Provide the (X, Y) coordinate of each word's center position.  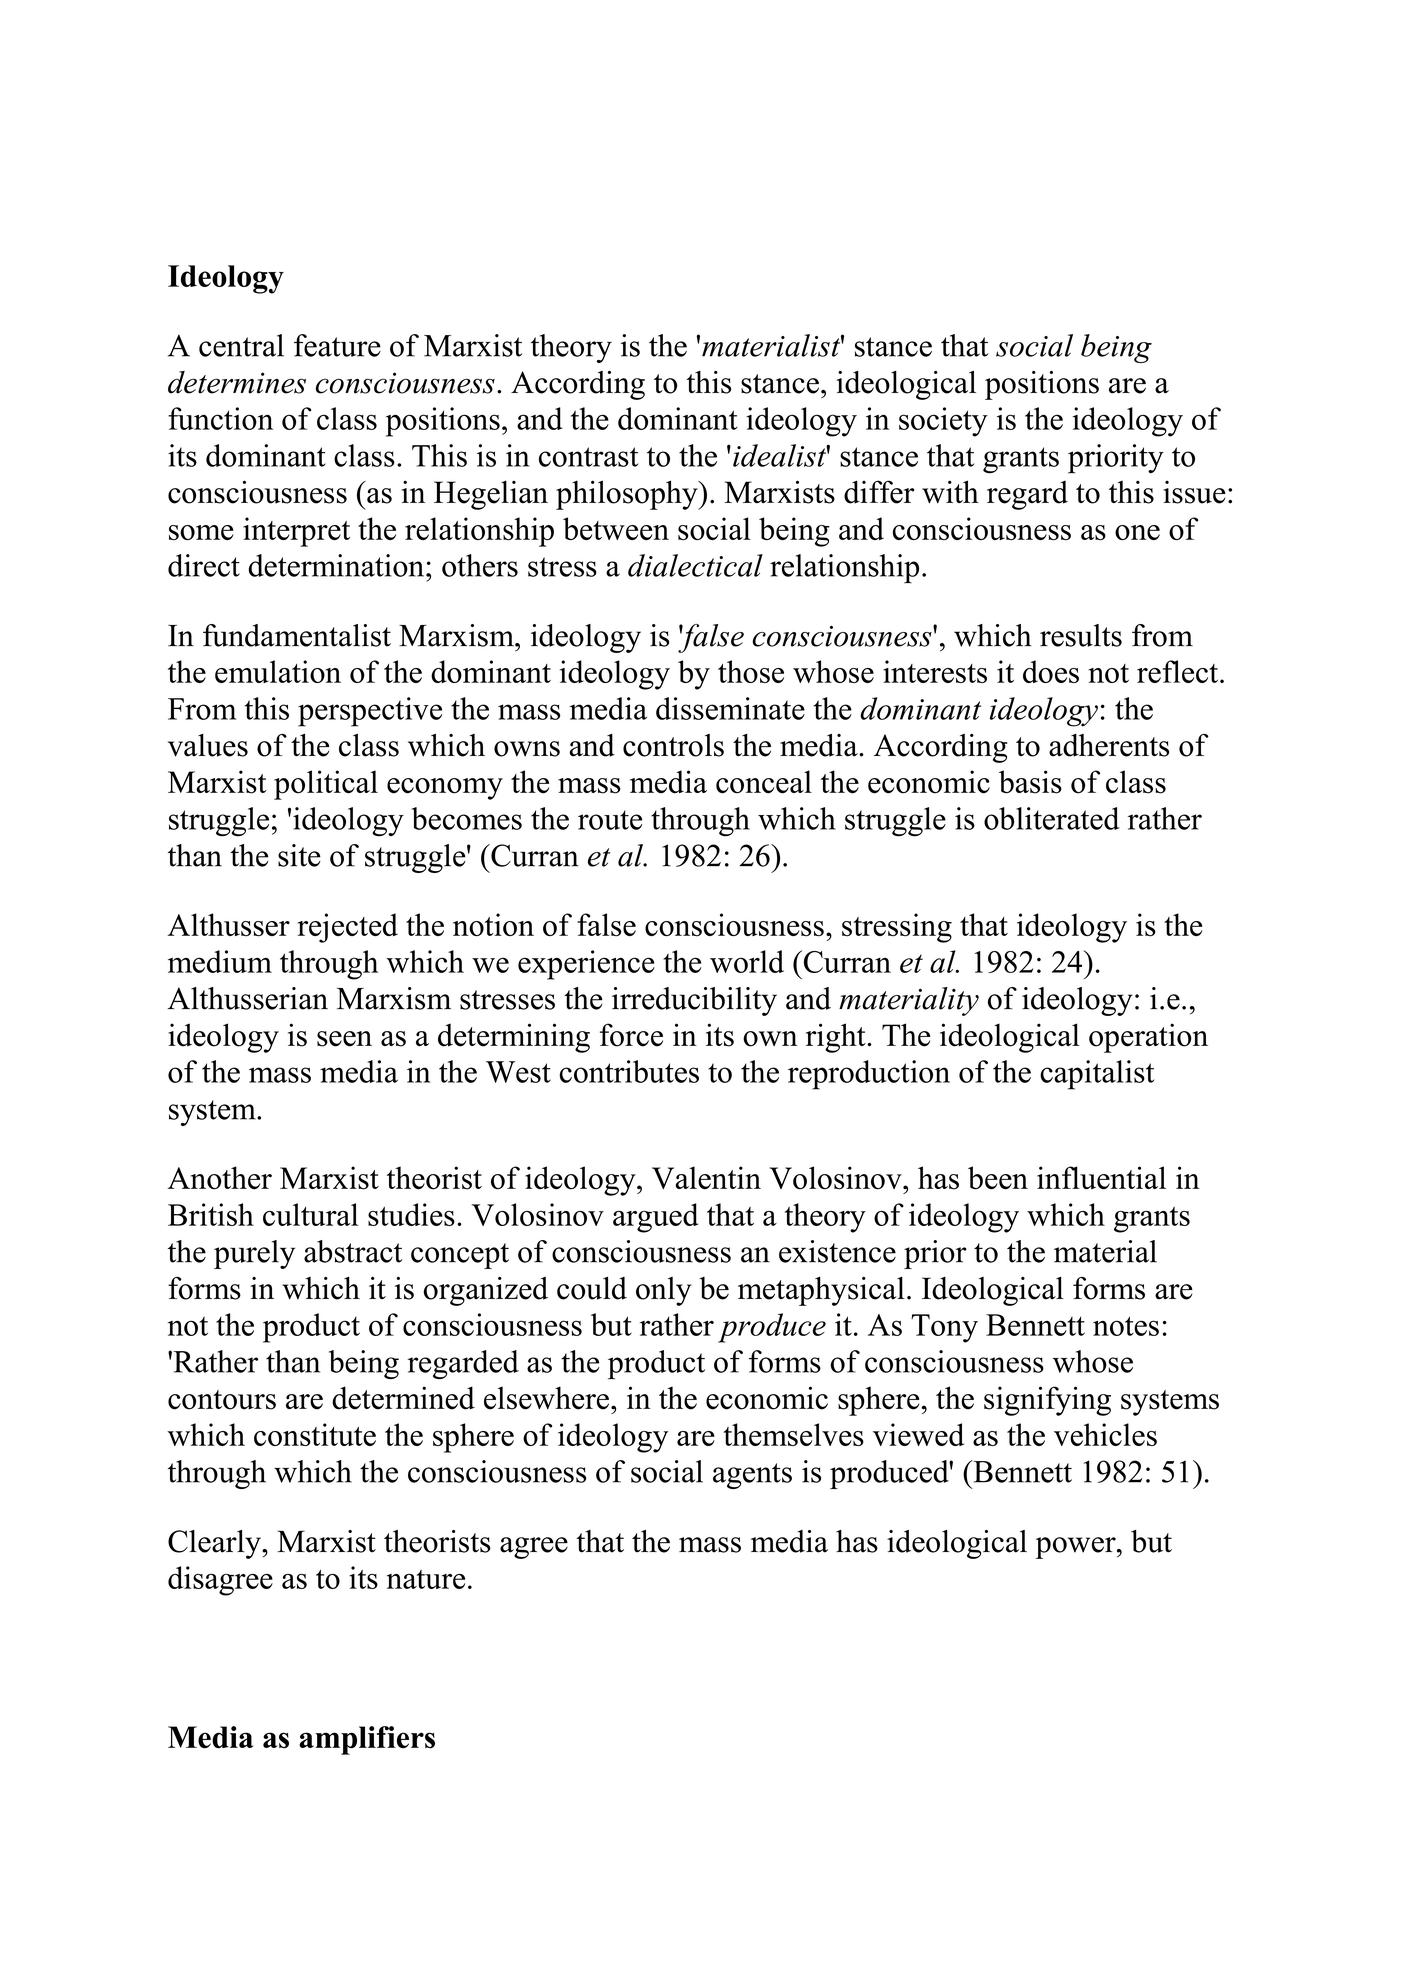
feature (337, 345)
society (943, 422)
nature (426, 1579)
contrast (589, 457)
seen (344, 1039)
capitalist (1097, 1075)
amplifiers (367, 1740)
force (631, 1035)
